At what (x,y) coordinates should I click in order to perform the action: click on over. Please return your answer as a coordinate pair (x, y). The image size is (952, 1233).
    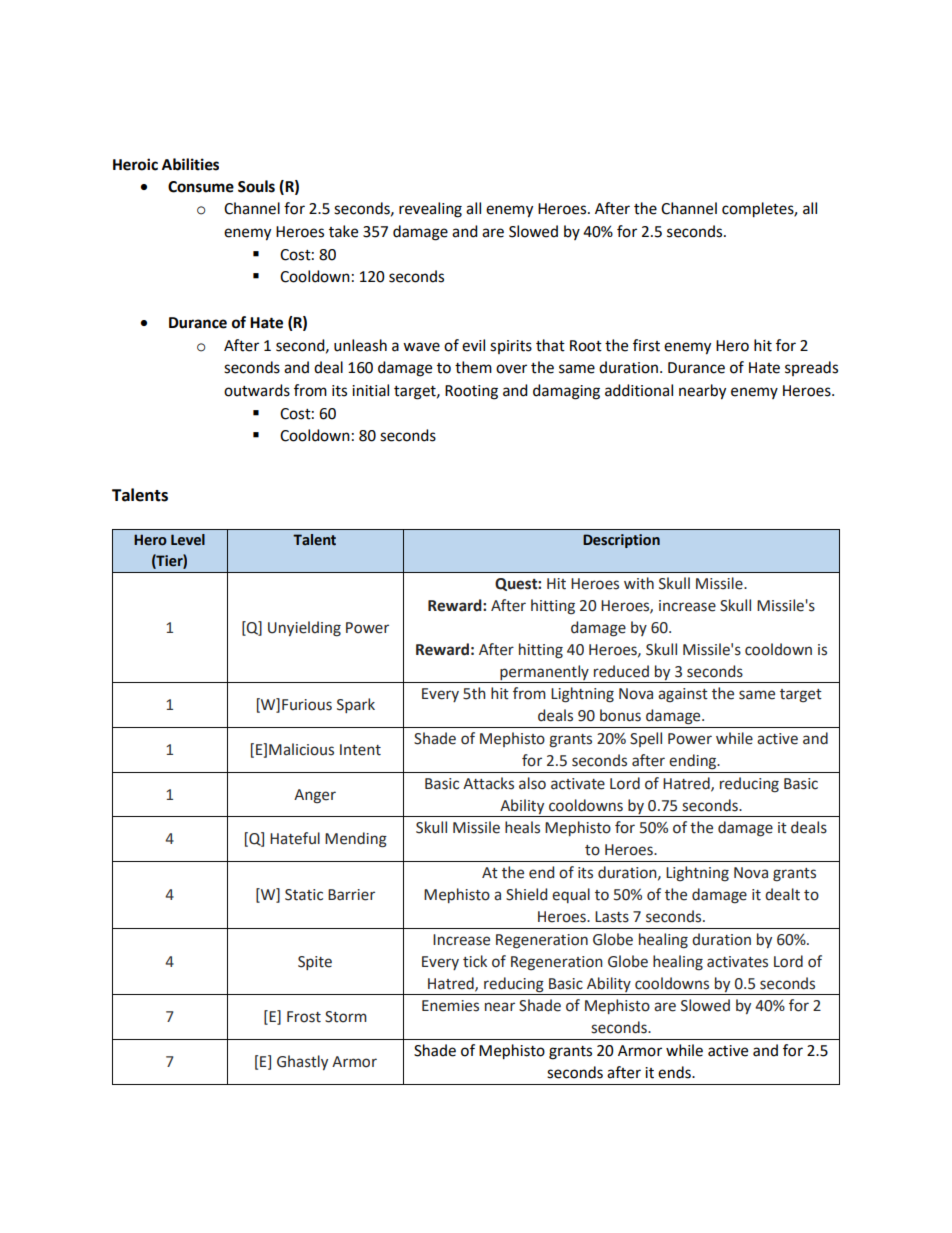
    Looking at the image, I should click on (511, 369).
